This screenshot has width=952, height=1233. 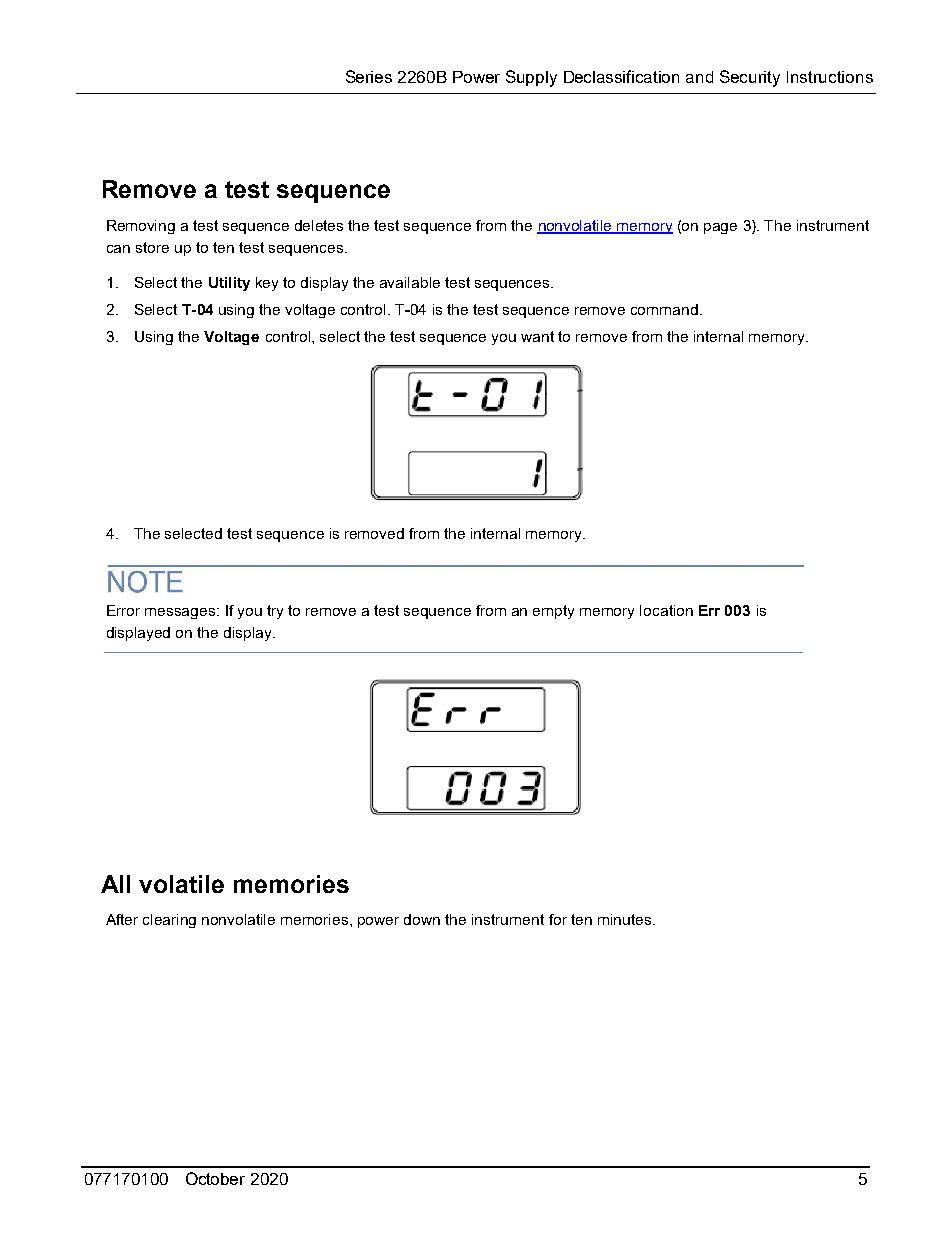 What do you see at coordinates (624, 919) in the screenshot?
I see `minutes` at bounding box center [624, 919].
